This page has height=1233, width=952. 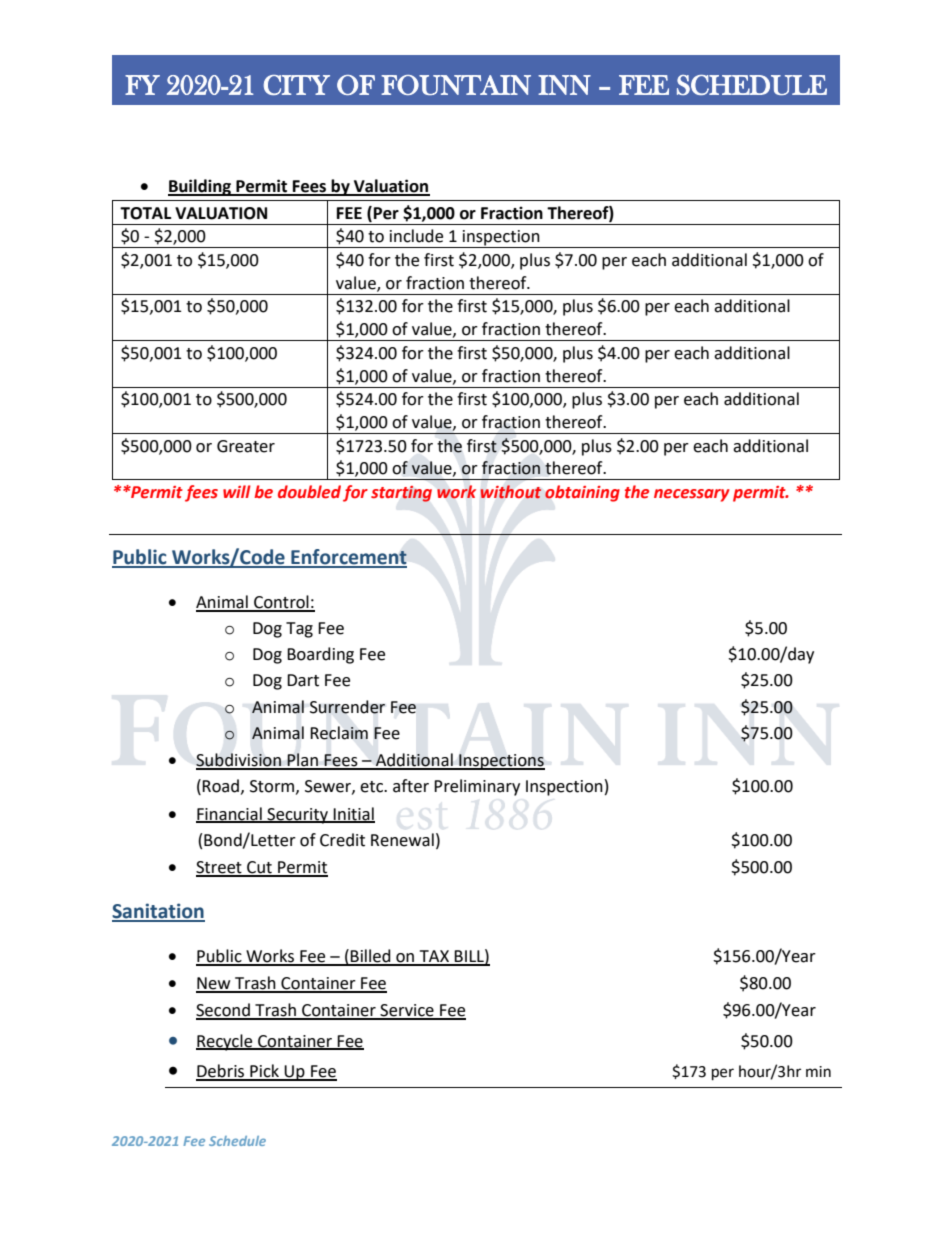 What do you see at coordinates (246, 446) in the page?
I see `Greater` at bounding box center [246, 446].
